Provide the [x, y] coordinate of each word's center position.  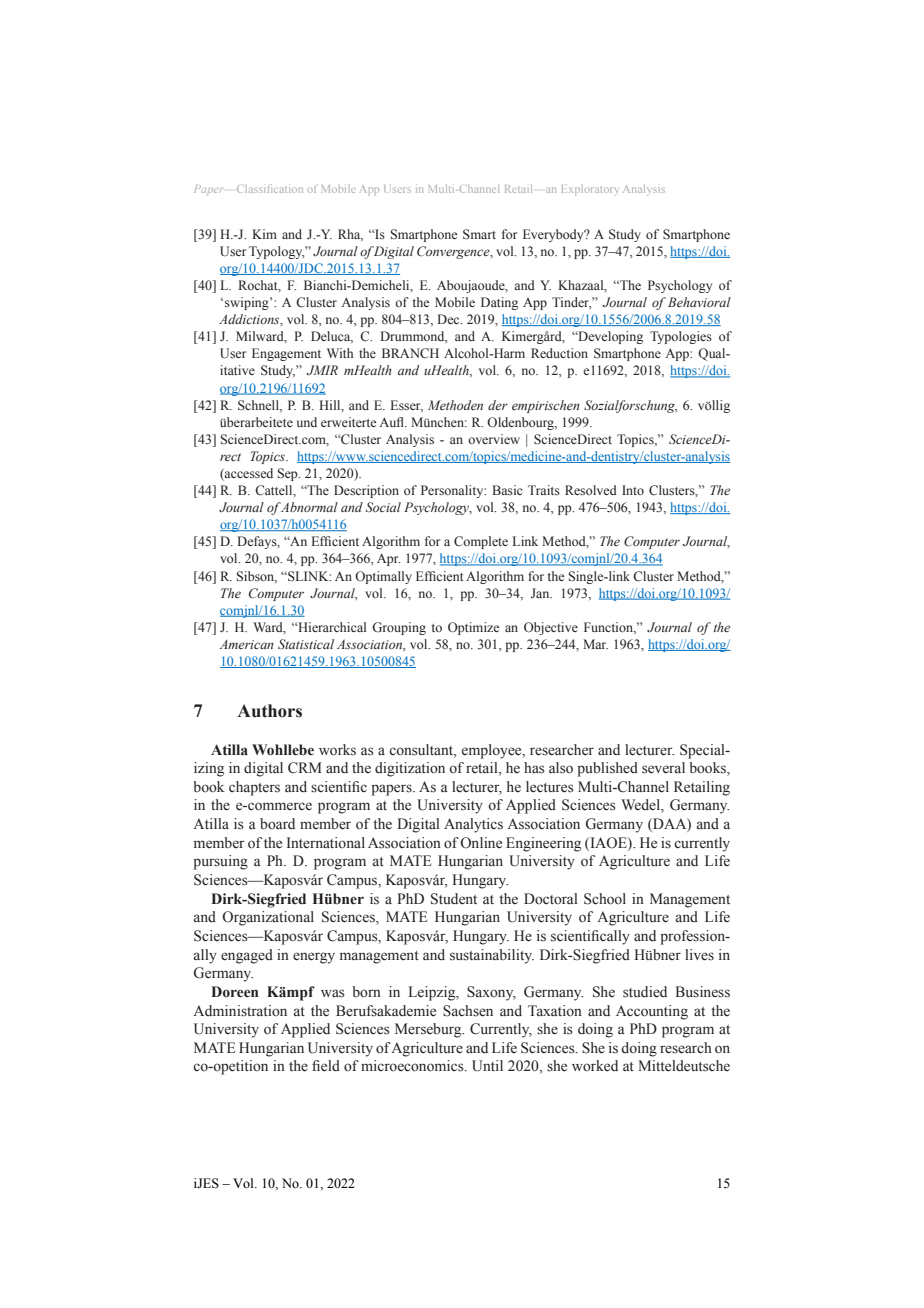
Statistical [306, 644]
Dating [499, 303]
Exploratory [589, 190]
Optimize [473, 628]
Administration [240, 1011]
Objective [551, 628]
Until [487, 1066]
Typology [276, 252]
